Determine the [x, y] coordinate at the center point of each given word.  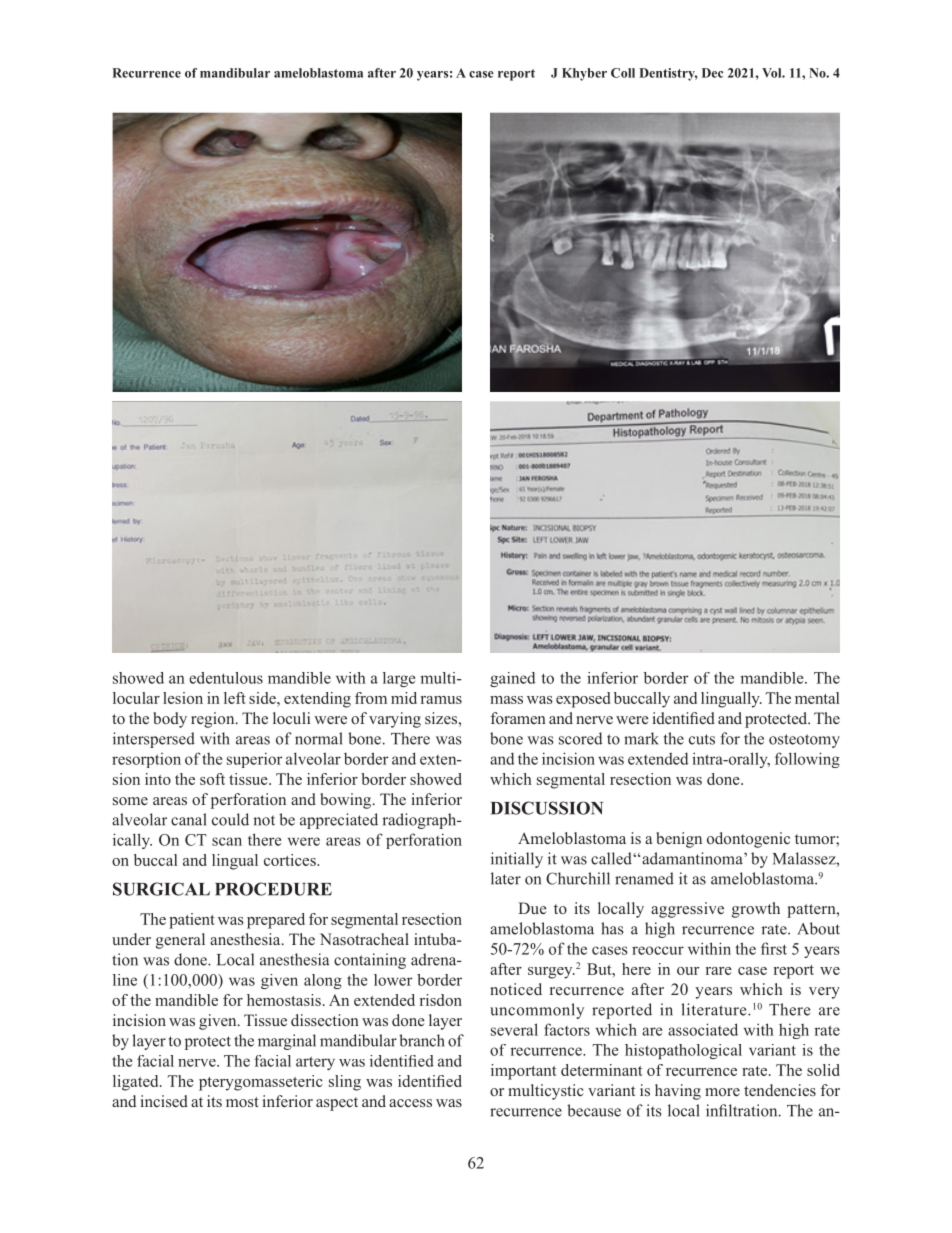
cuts [702, 739]
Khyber [584, 74]
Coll [623, 73]
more [722, 1092]
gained [512, 679]
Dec [712, 73]
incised [164, 1101]
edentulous [226, 678]
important [524, 1072]
